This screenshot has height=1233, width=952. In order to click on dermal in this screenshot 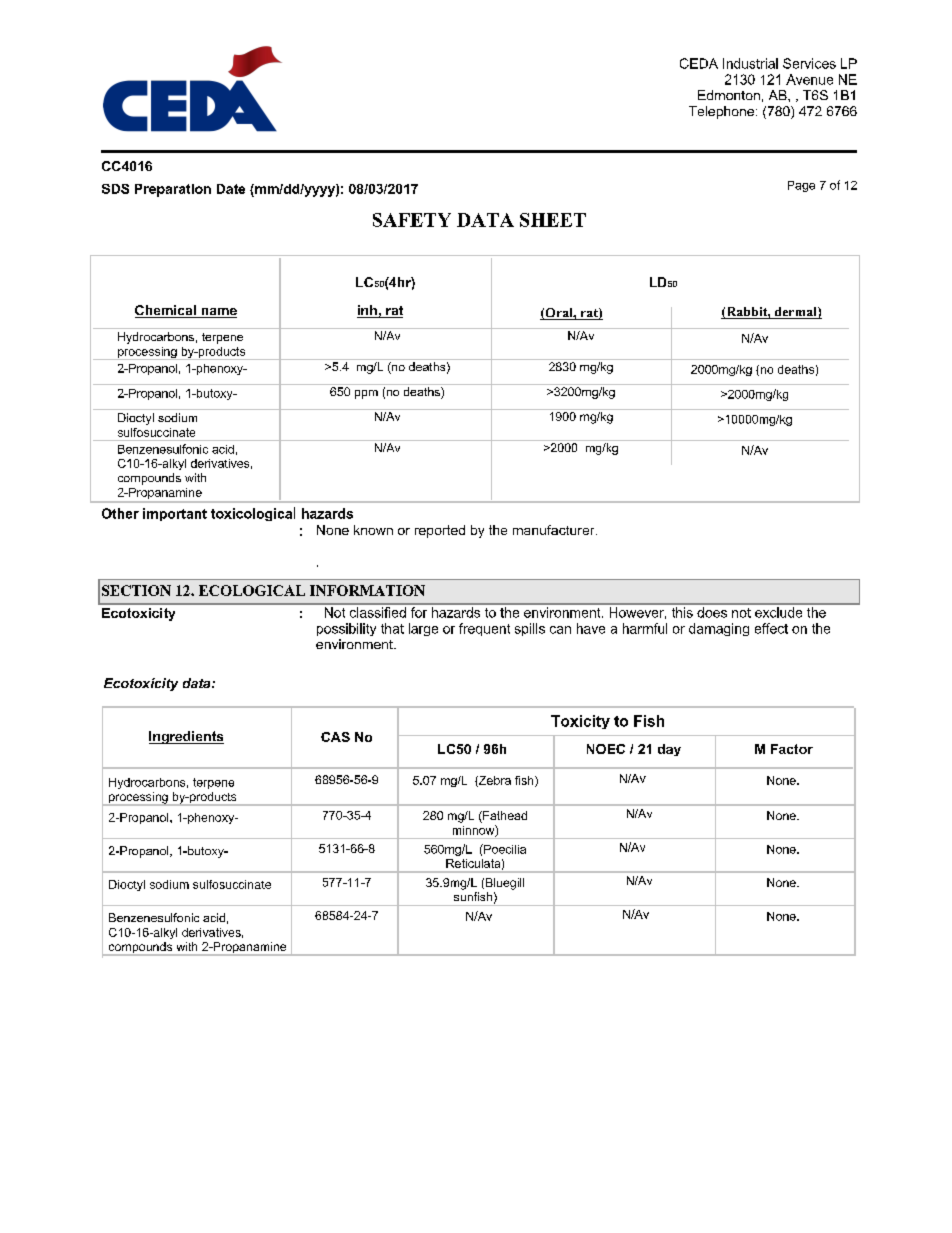, I will do `click(795, 313)`.
